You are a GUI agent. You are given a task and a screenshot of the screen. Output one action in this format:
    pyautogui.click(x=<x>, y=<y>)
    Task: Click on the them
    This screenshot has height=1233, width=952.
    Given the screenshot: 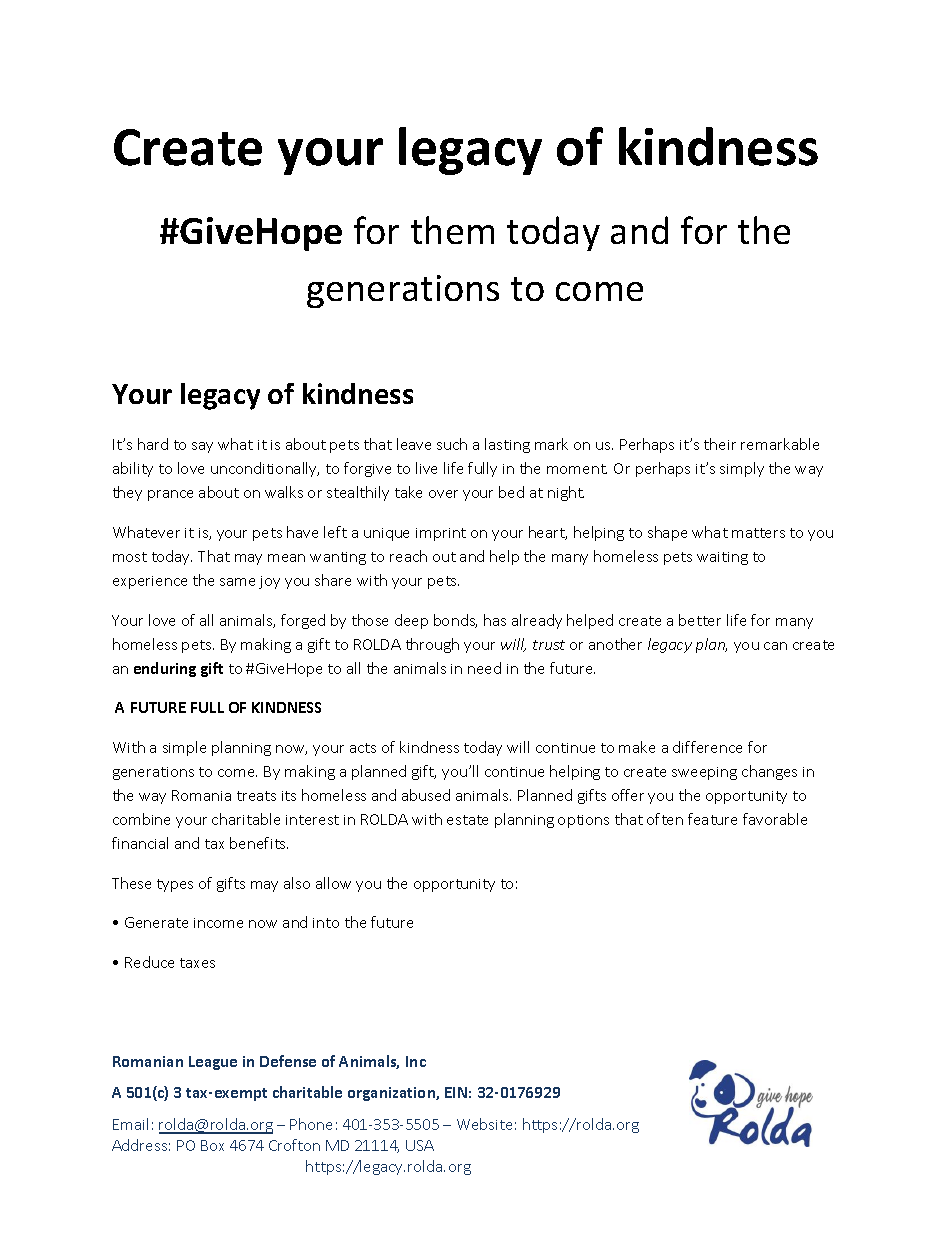 What is the action you would take?
    pyautogui.click(x=452, y=230)
